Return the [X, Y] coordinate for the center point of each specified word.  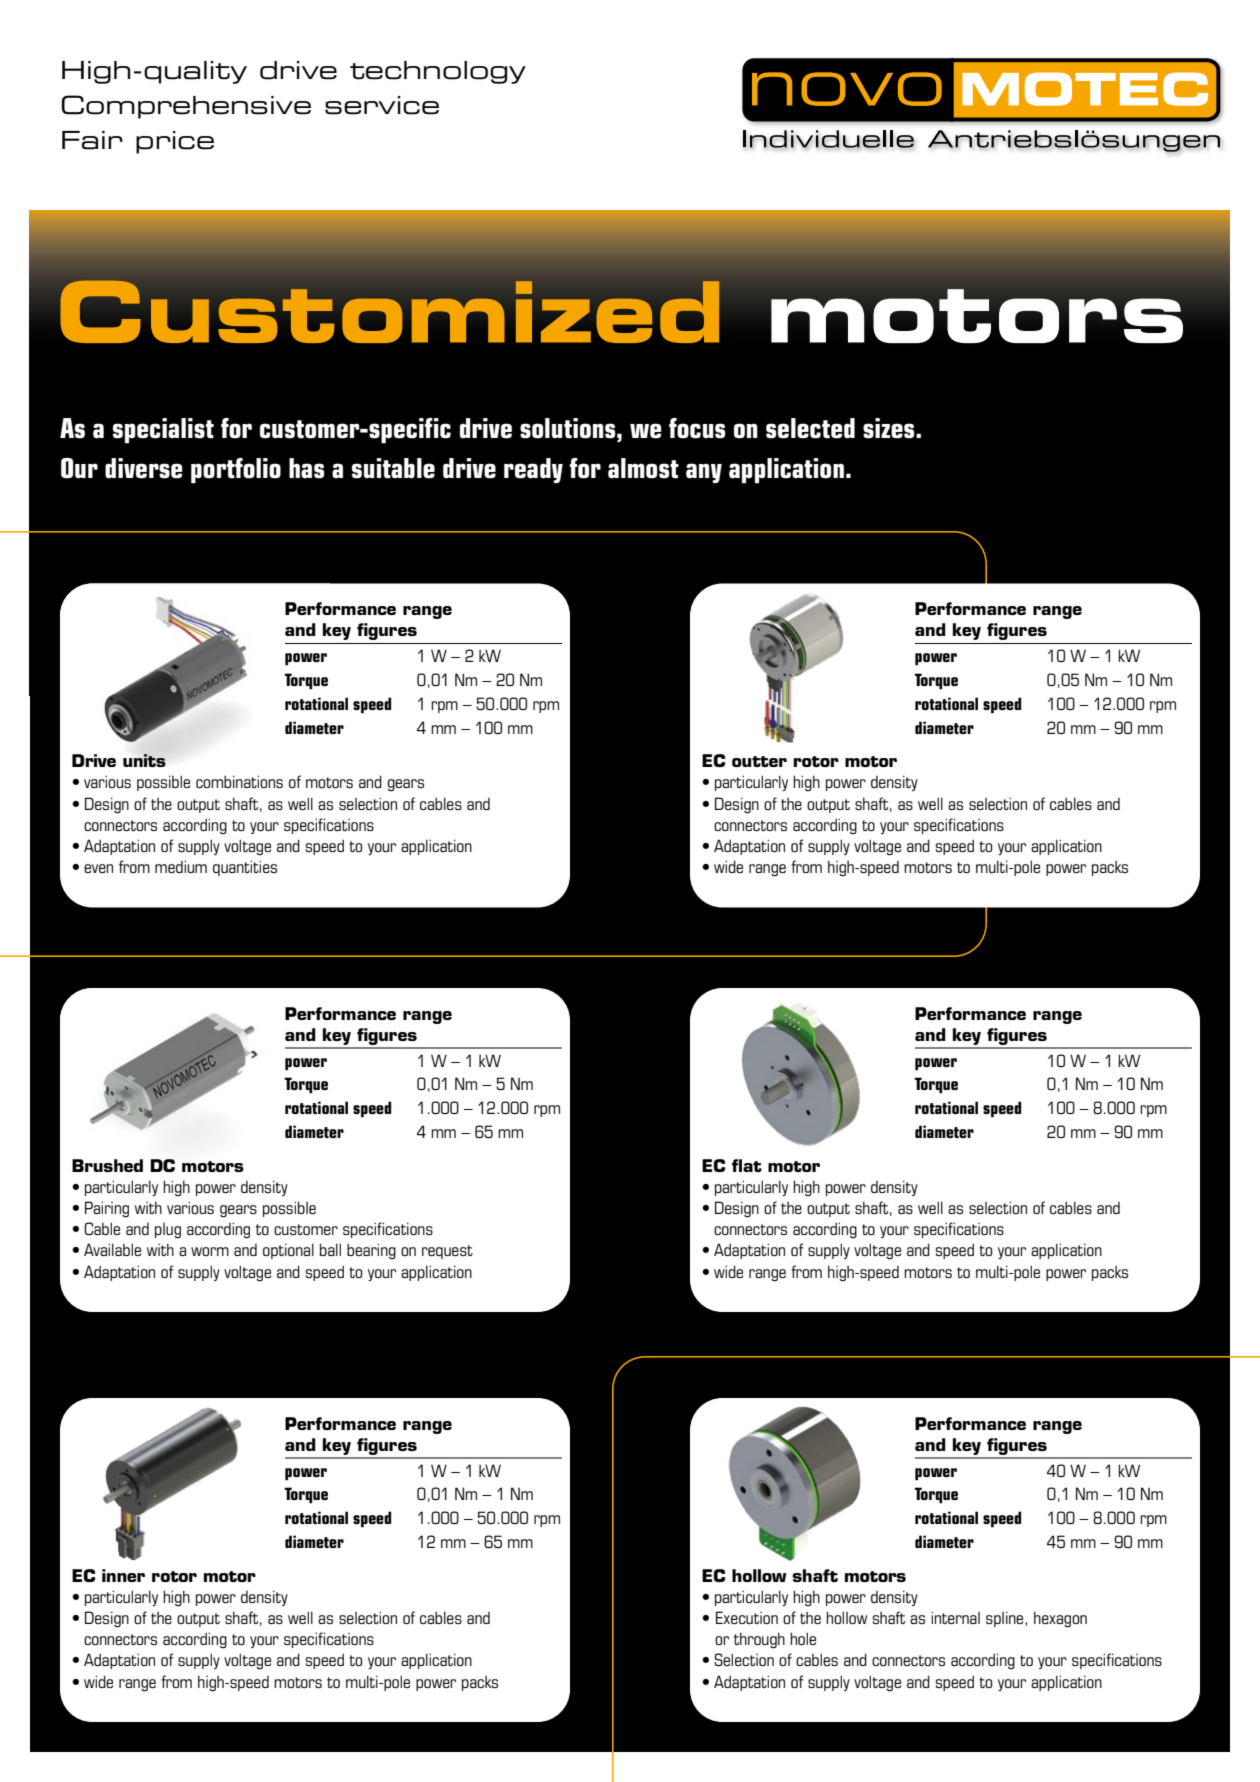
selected [810, 428]
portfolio [236, 471]
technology [438, 72]
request [447, 1252]
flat [747, 1165]
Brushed [107, 1165]
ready [533, 470]
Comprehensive [186, 107]
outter [759, 761]
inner [123, 1575]
